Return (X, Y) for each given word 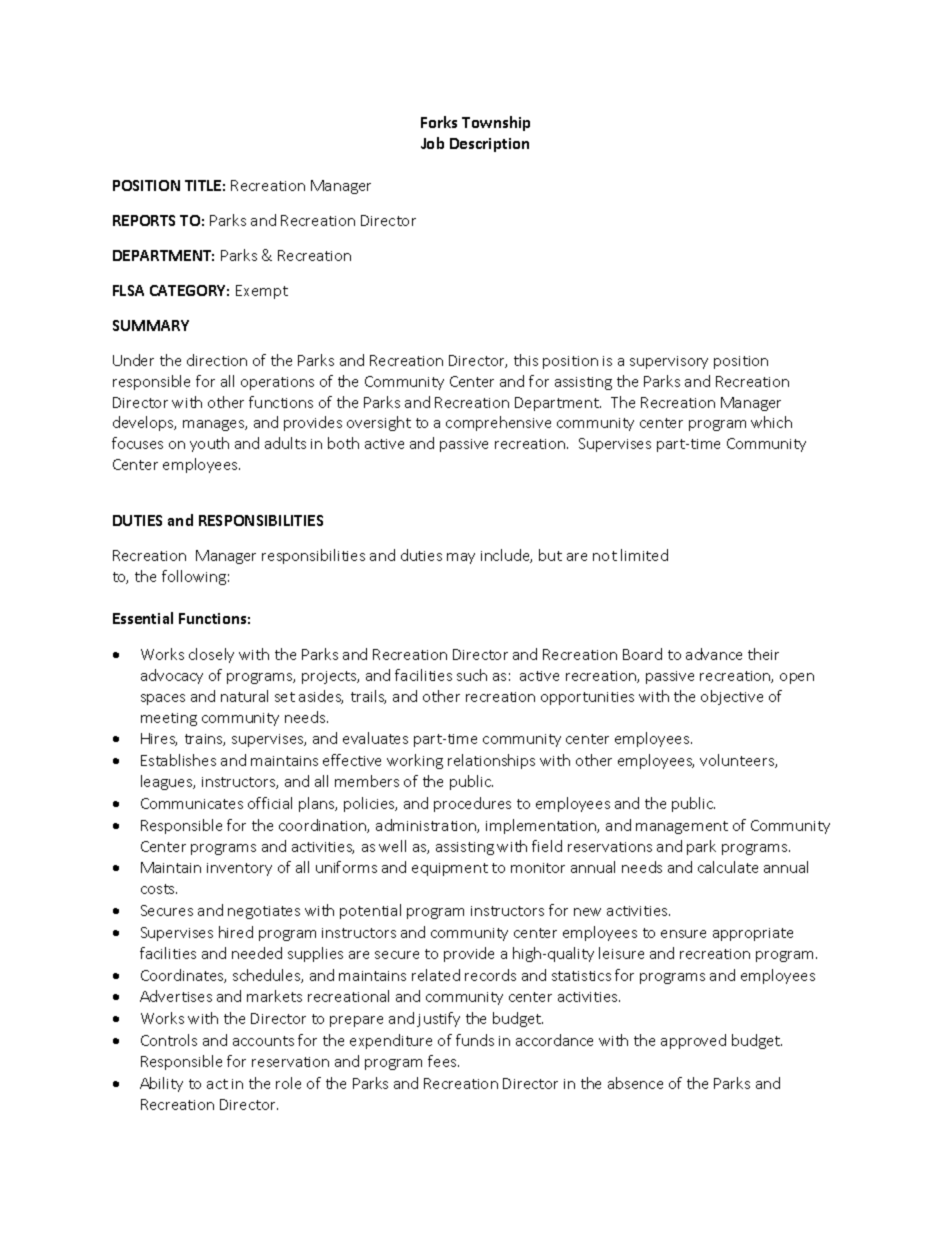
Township (496, 123)
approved (693, 1041)
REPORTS (144, 220)
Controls (169, 1040)
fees (443, 1061)
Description (489, 145)
